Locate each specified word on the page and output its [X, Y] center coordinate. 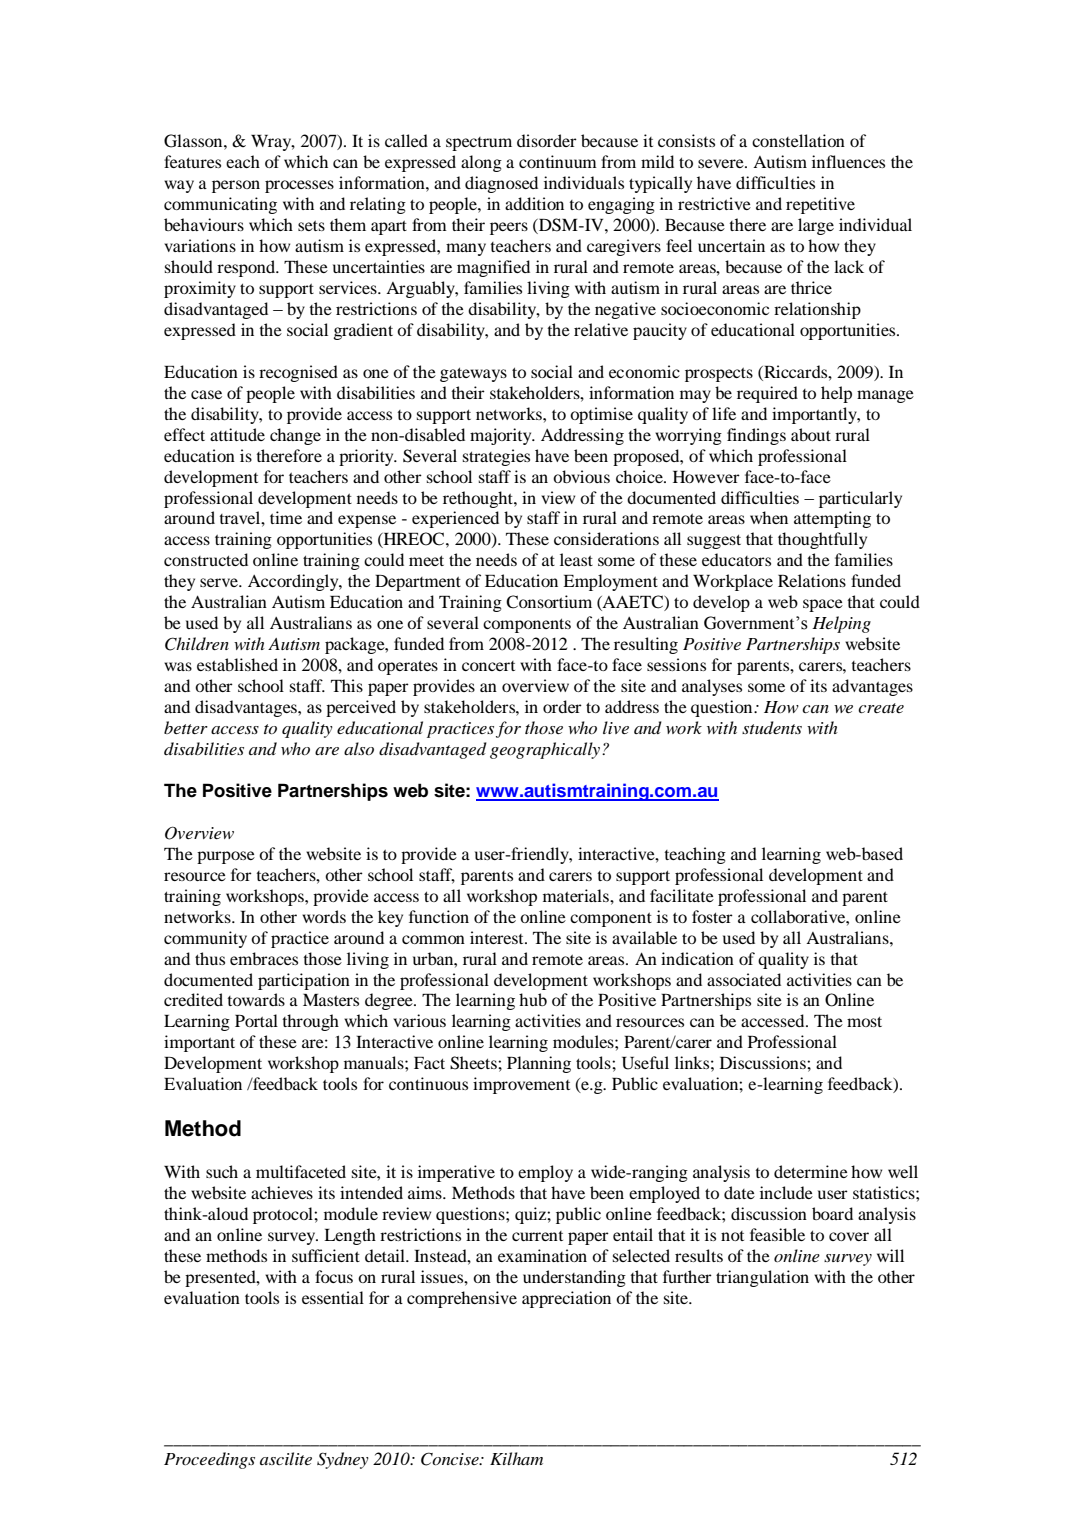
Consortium [549, 602]
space [823, 605]
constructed [206, 559]
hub [533, 999]
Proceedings [209, 1460]
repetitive [820, 205]
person [236, 186]
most [864, 1021]
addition [534, 203]
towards [256, 999]
